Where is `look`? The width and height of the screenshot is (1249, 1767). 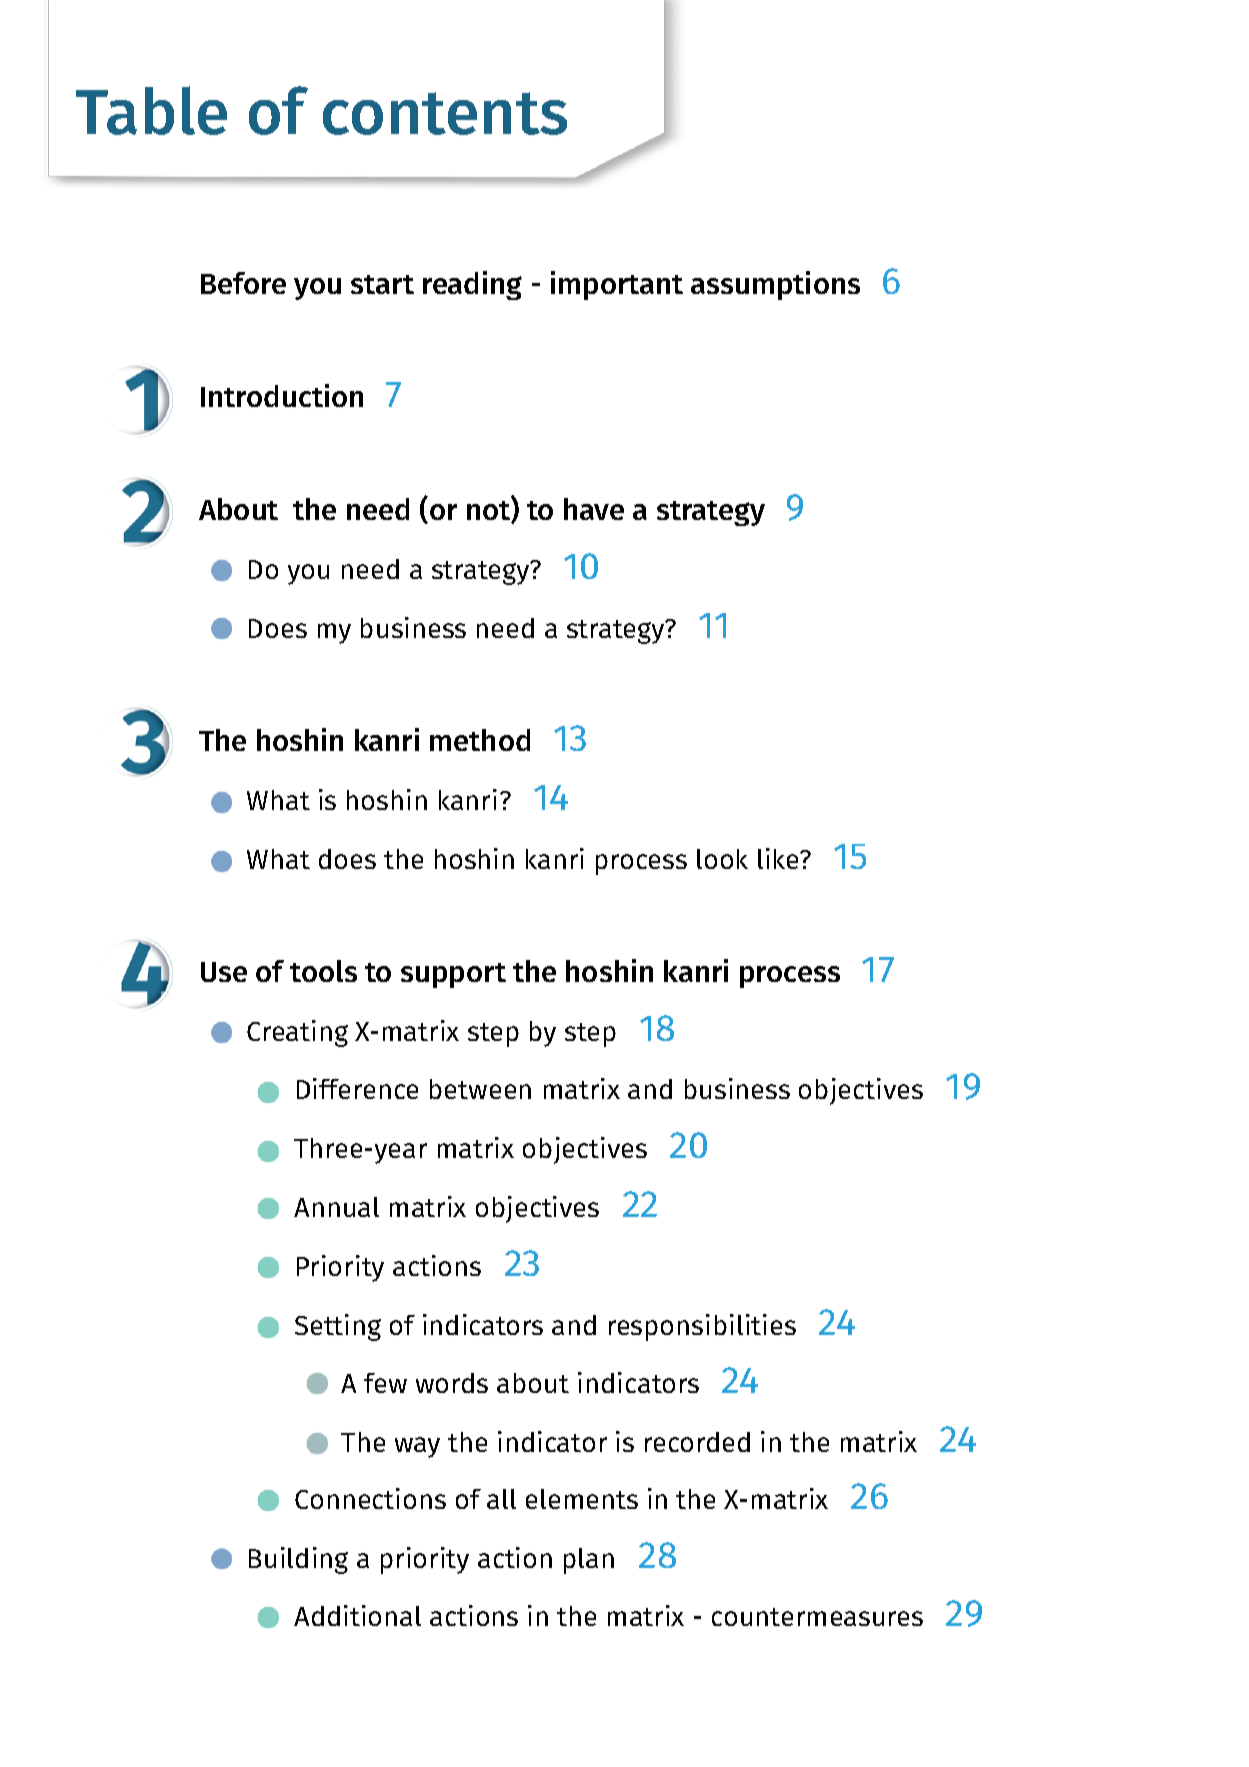 look is located at coordinates (722, 859).
